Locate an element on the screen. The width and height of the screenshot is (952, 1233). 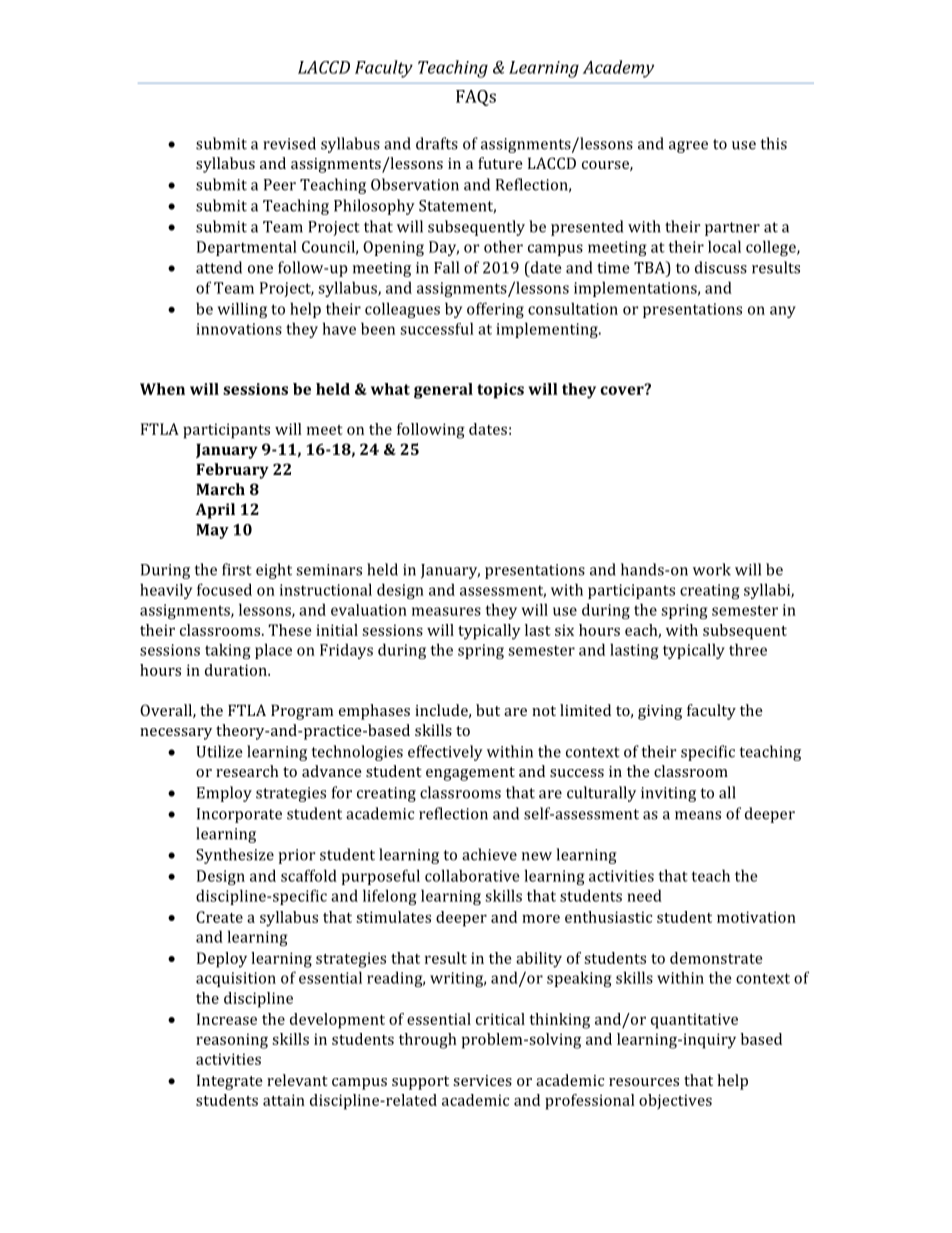
giving is located at coordinates (660, 712).
